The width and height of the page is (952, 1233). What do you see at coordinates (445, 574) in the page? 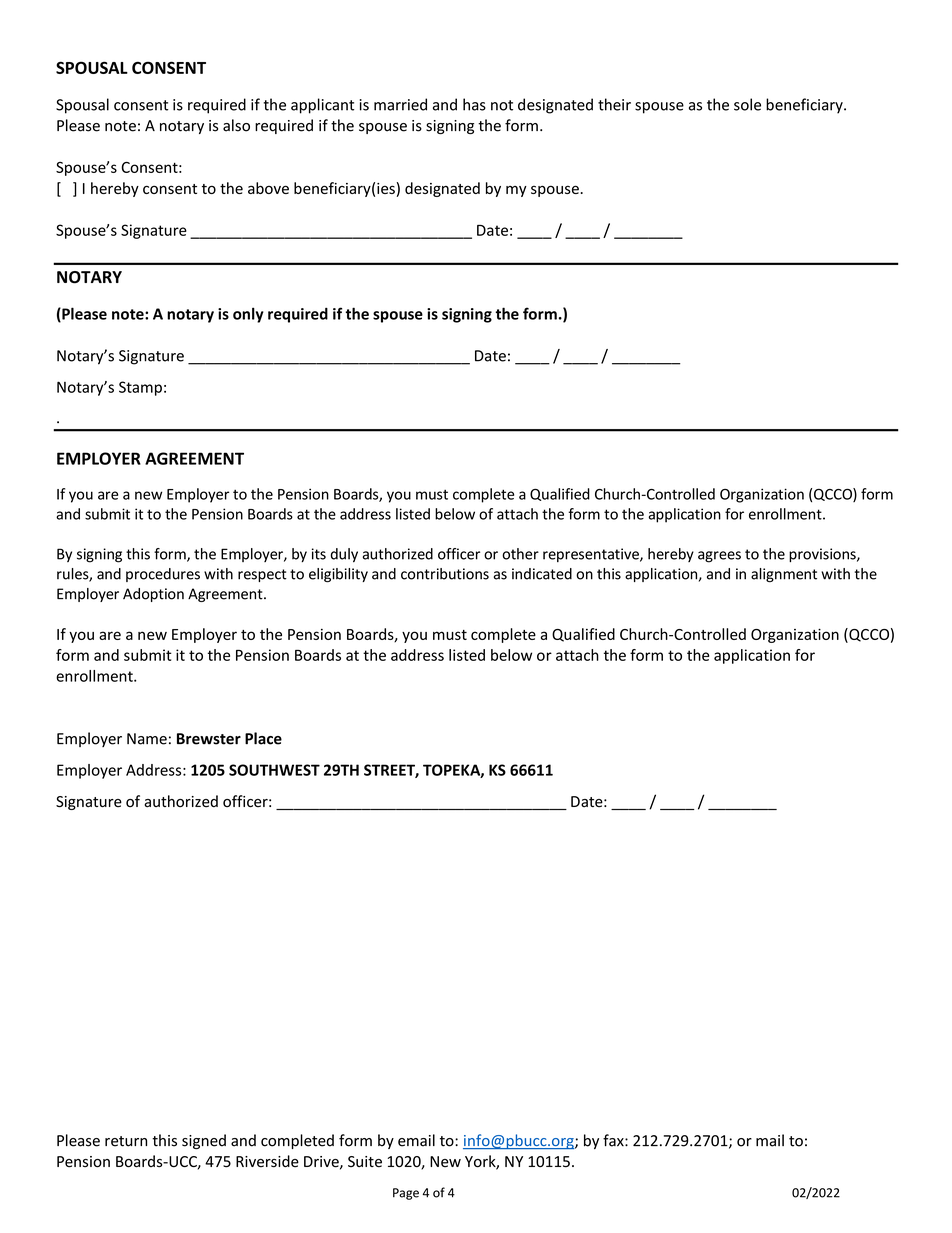
I see `contributions` at bounding box center [445, 574].
